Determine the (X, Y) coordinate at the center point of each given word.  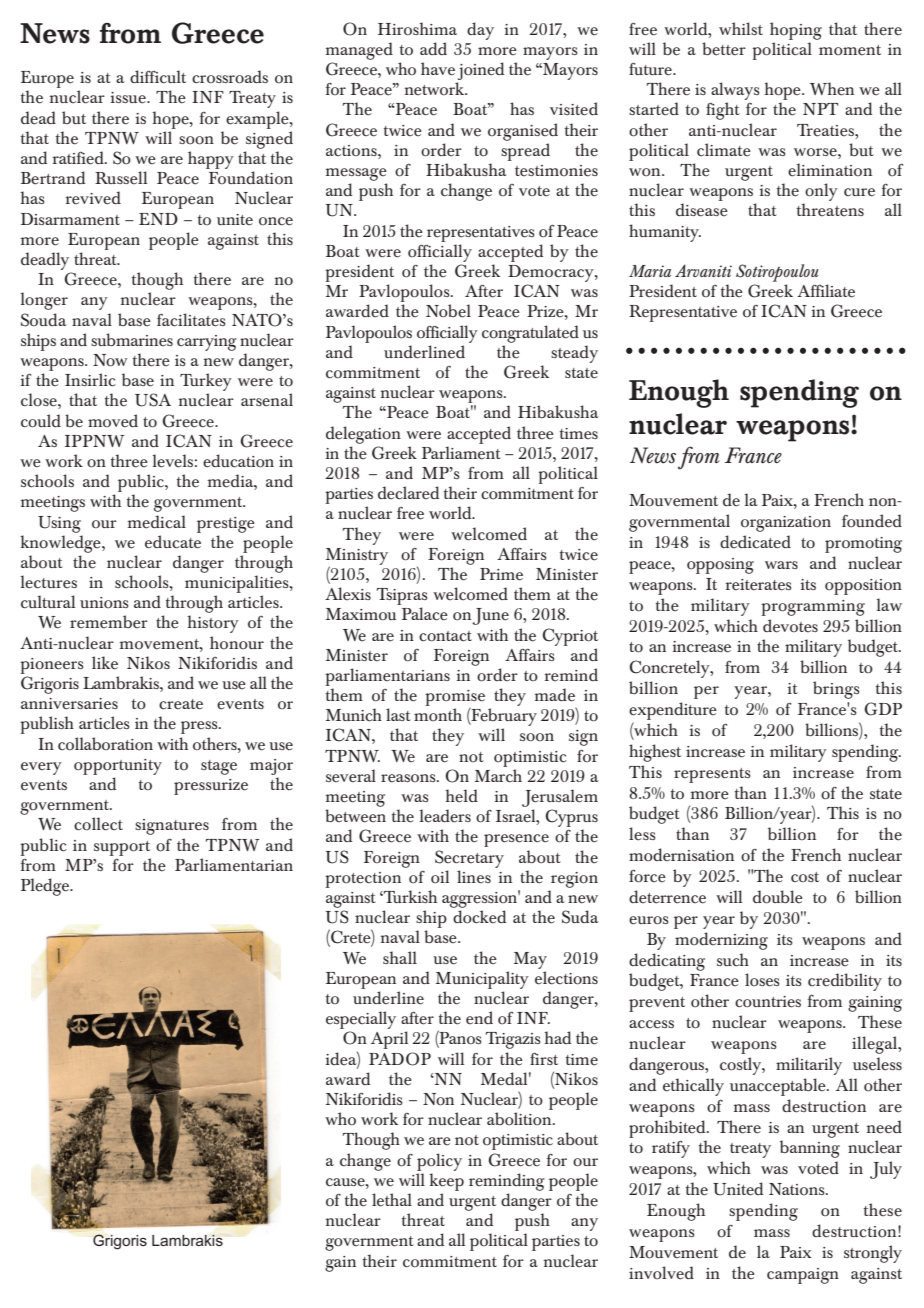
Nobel (448, 311)
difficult (158, 76)
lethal (392, 1200)
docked (479, 917)
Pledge (46, 887)
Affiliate (826, 291)
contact (445, 636)
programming (813, 608)
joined (481, 71)
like (105, 663)
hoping (796, 31)
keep (446, 1182)
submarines (132, 339)
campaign (803, 1276)
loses (762, 980)
